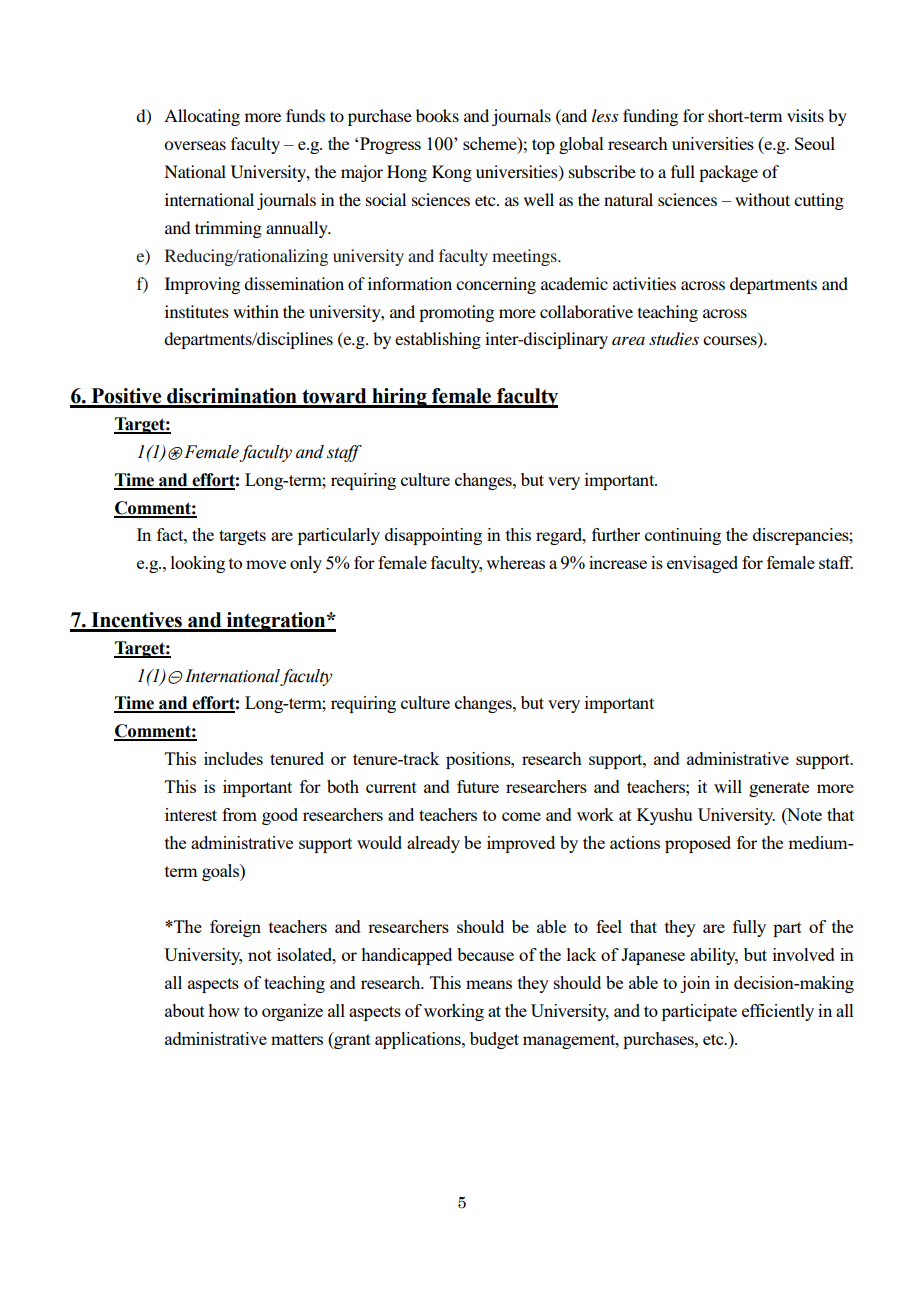 This page has height=1308, width=924. Describe the element at coordinates (305, 115) in the page. I see `funds` at that location.
